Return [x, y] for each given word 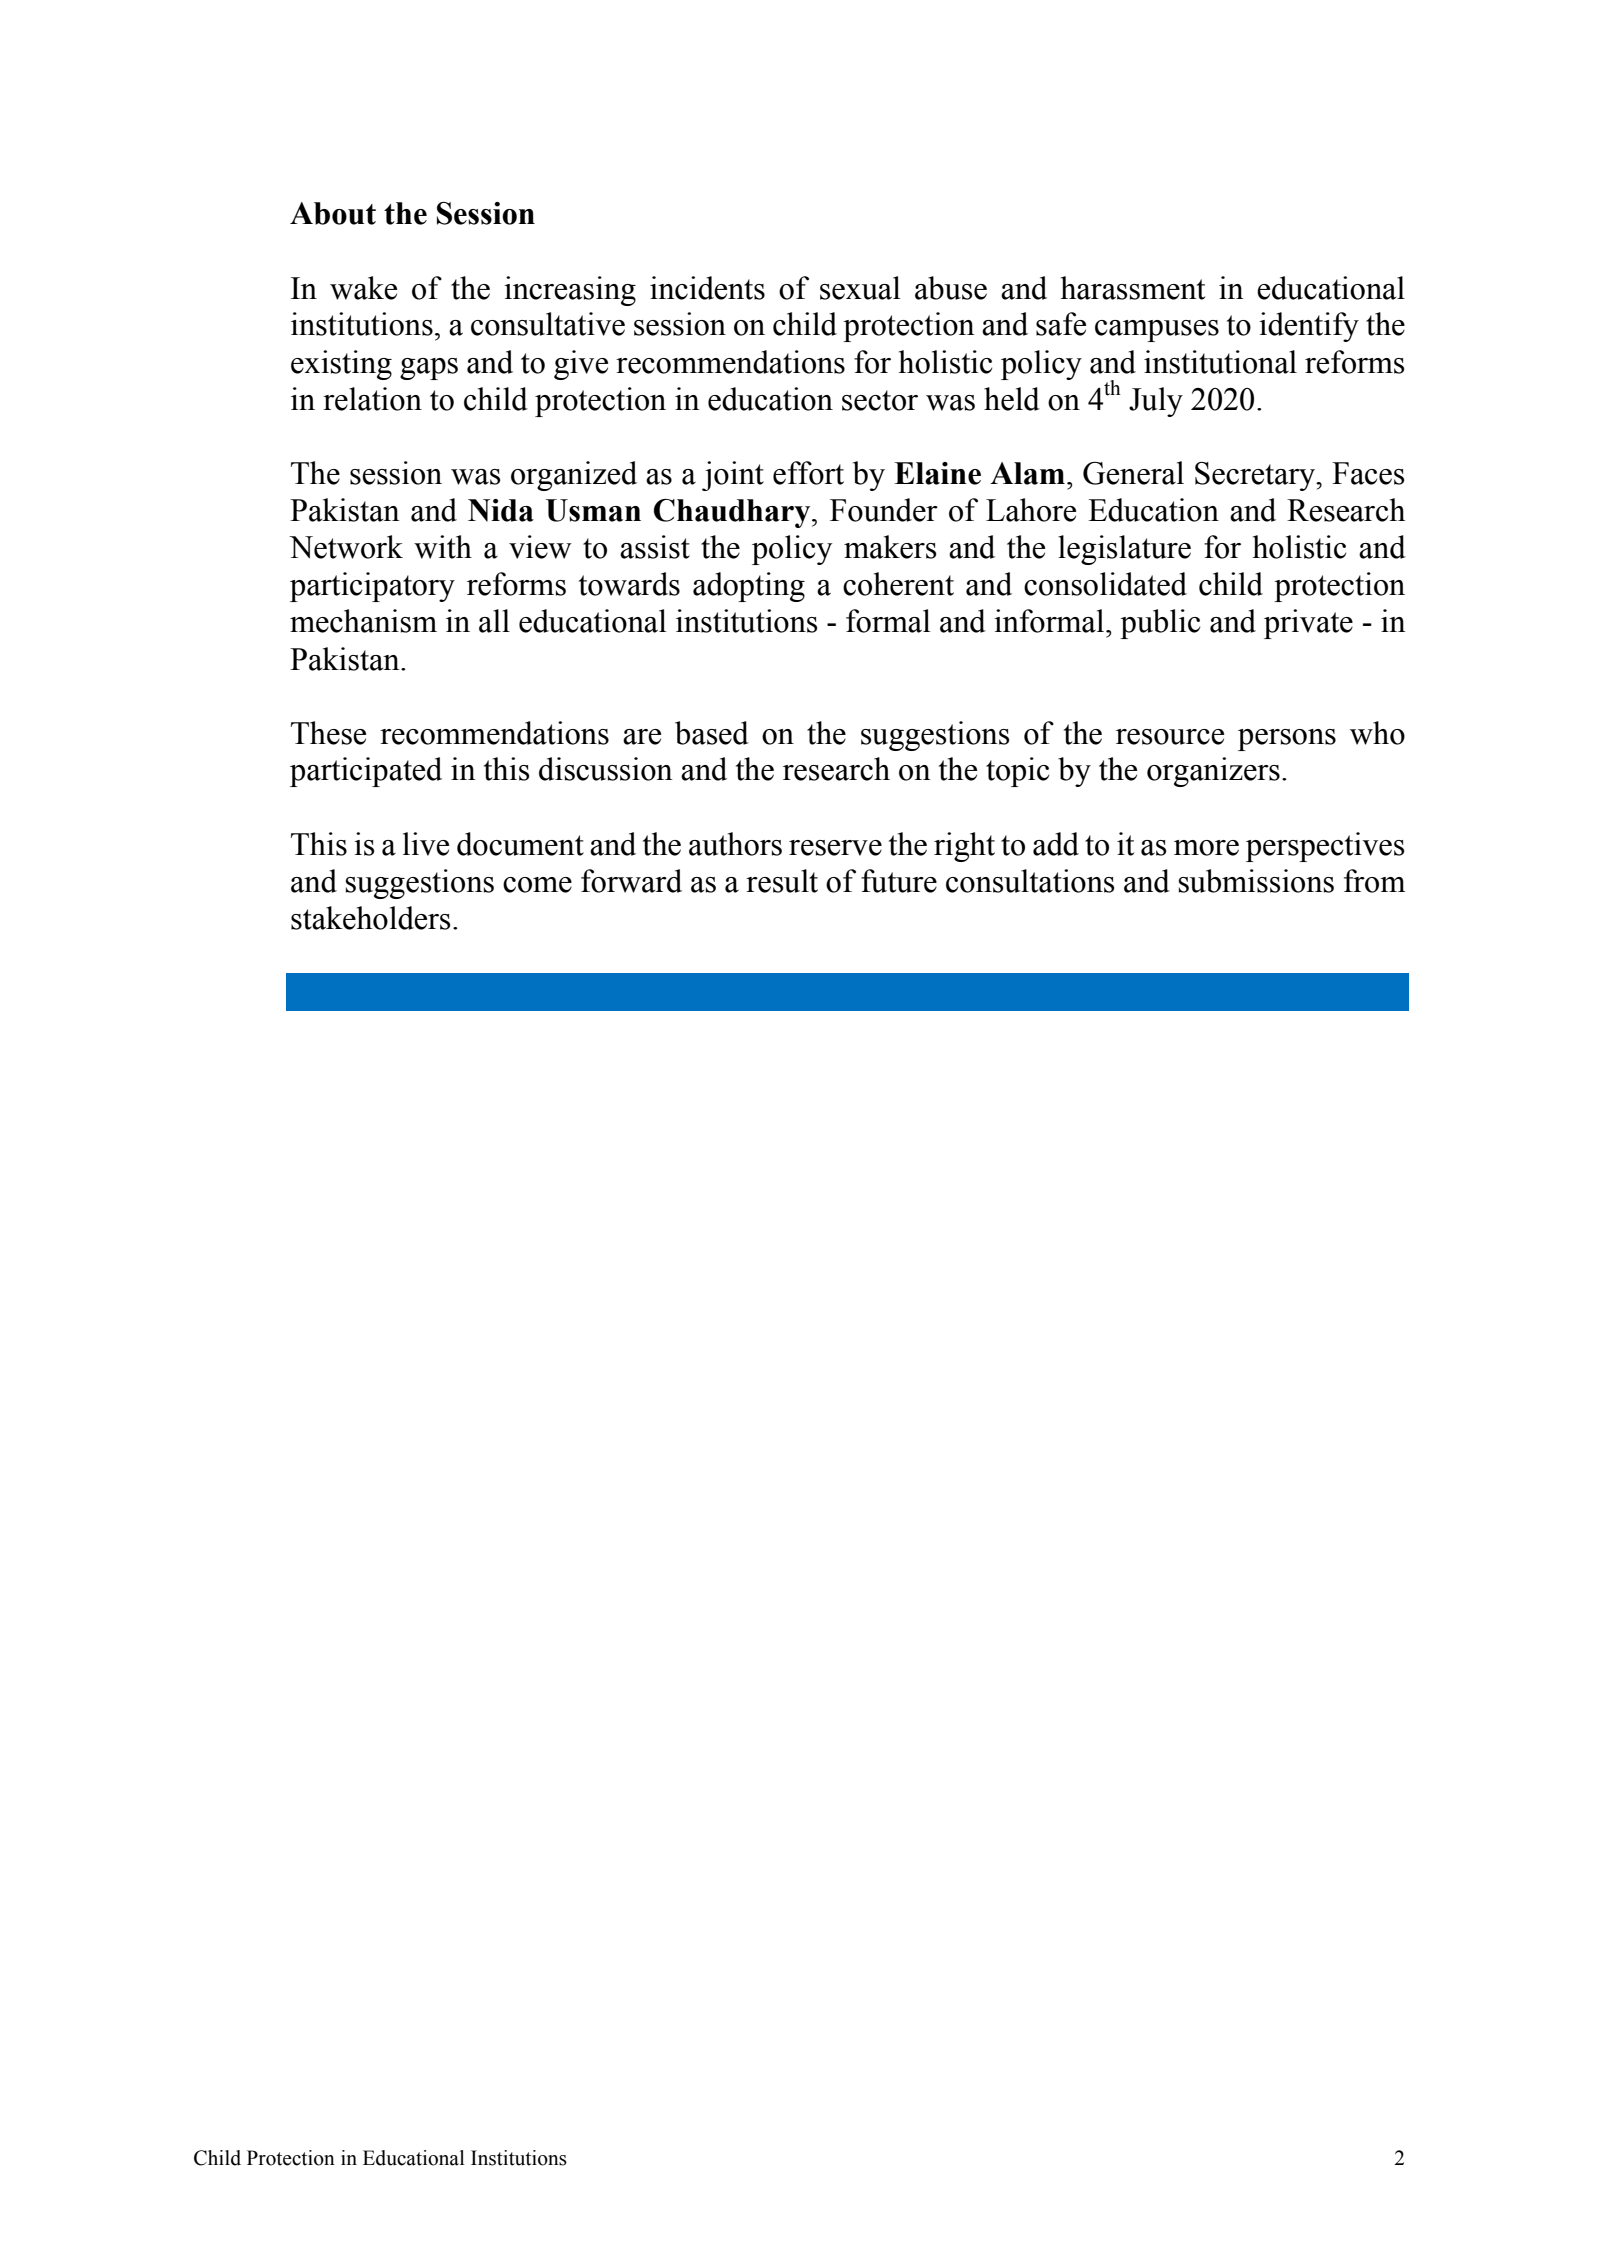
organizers [1213, 772]
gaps [429, 369]
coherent [898, 584]
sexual [860, 288]
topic [1017, 772]
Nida [501, 510]
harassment [1133, 288]
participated [366, 772]
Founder [884, 510]
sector [880, 400]
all [494, 621]
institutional [1220, 362]
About [333, 213]
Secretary [1256, 476]
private [1308, 624]
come [537, 885]
